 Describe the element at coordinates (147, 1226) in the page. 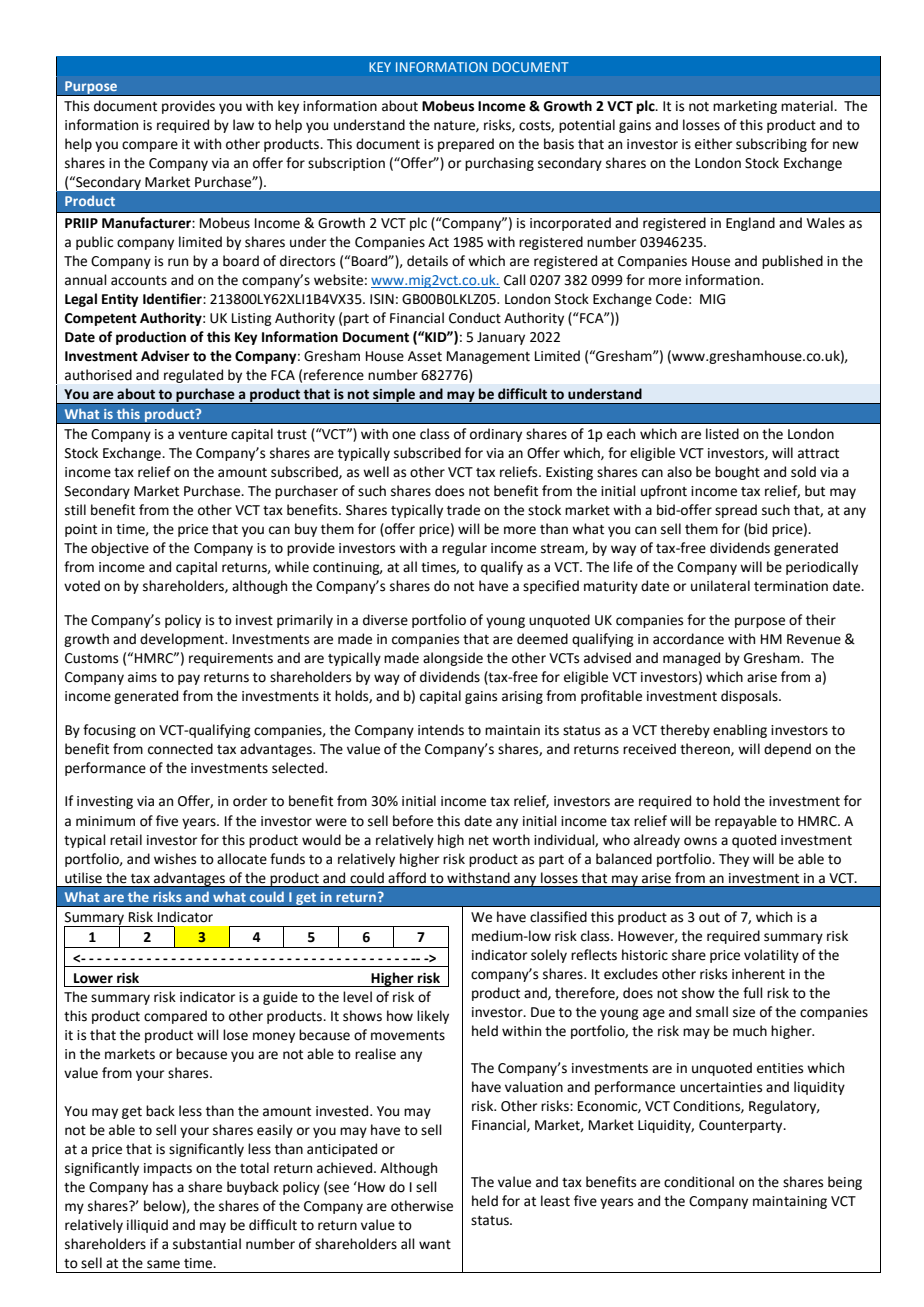

I see `illiquid` at that location.
